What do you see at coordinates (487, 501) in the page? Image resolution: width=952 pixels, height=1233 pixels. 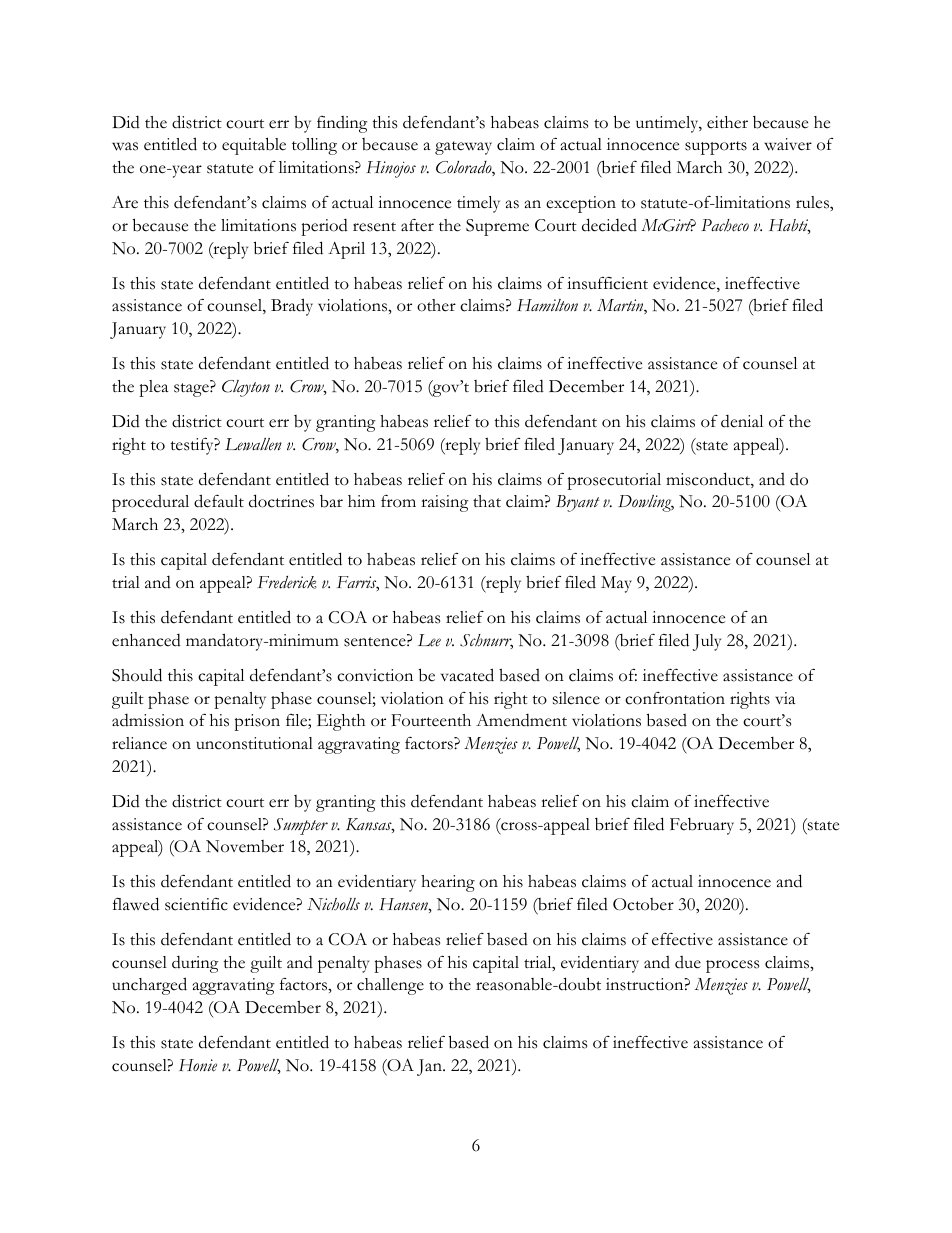 I see `that` at bounding box center [487, 501].
